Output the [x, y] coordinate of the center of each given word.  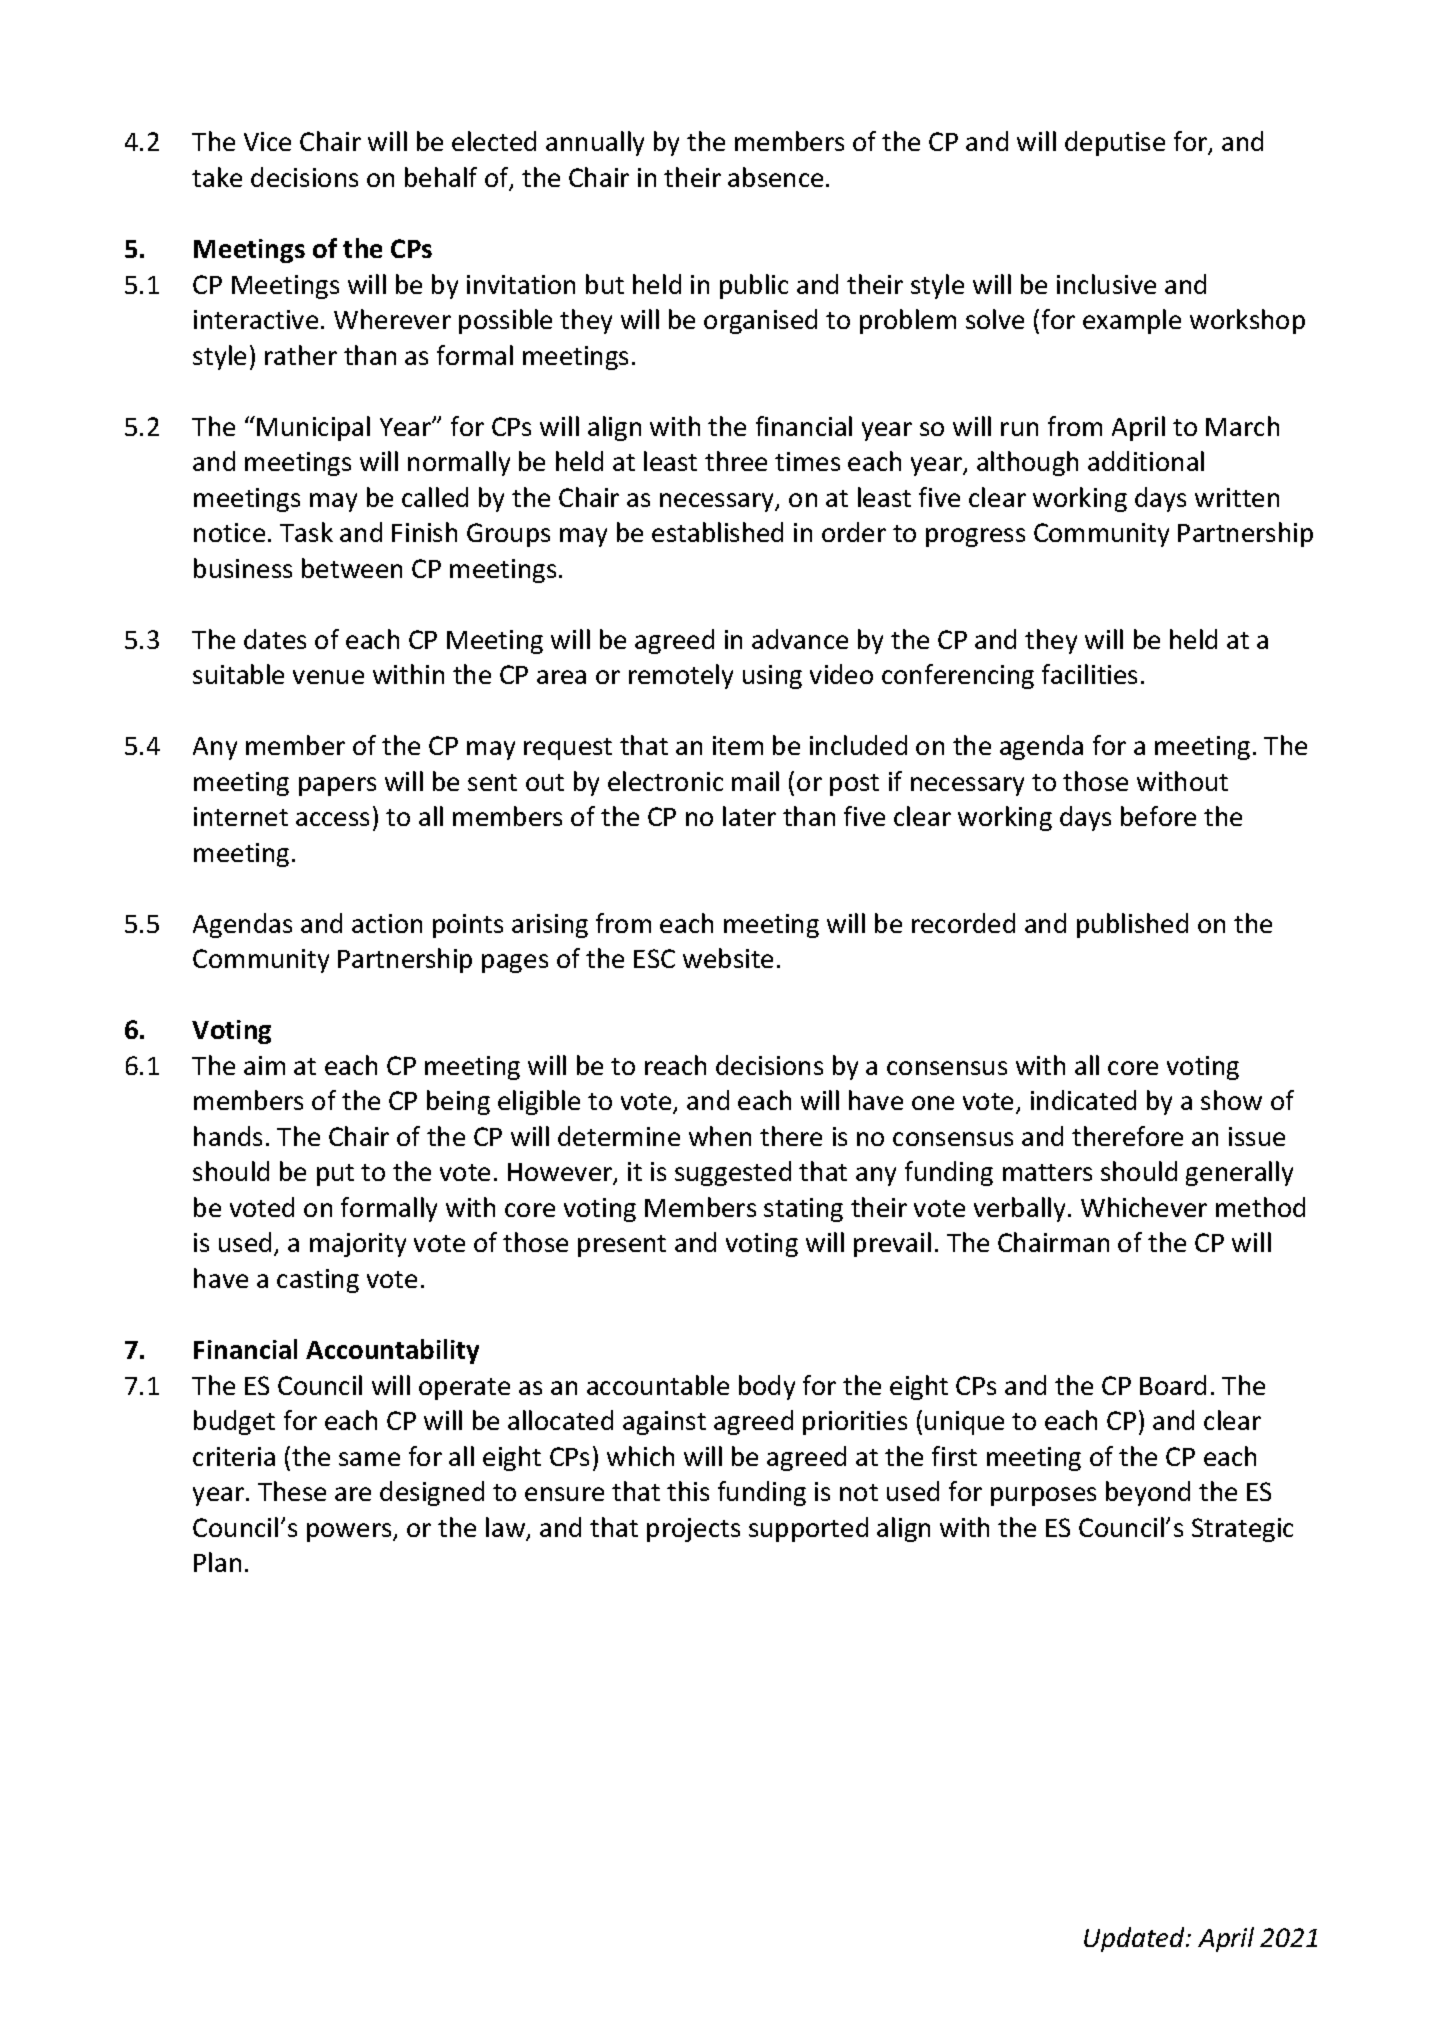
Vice [267, 141]
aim [264, 1065]
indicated [1083, 1100]
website [728, 958]
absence [775, 177]
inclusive [1106, 284]
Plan [217, 1562]
